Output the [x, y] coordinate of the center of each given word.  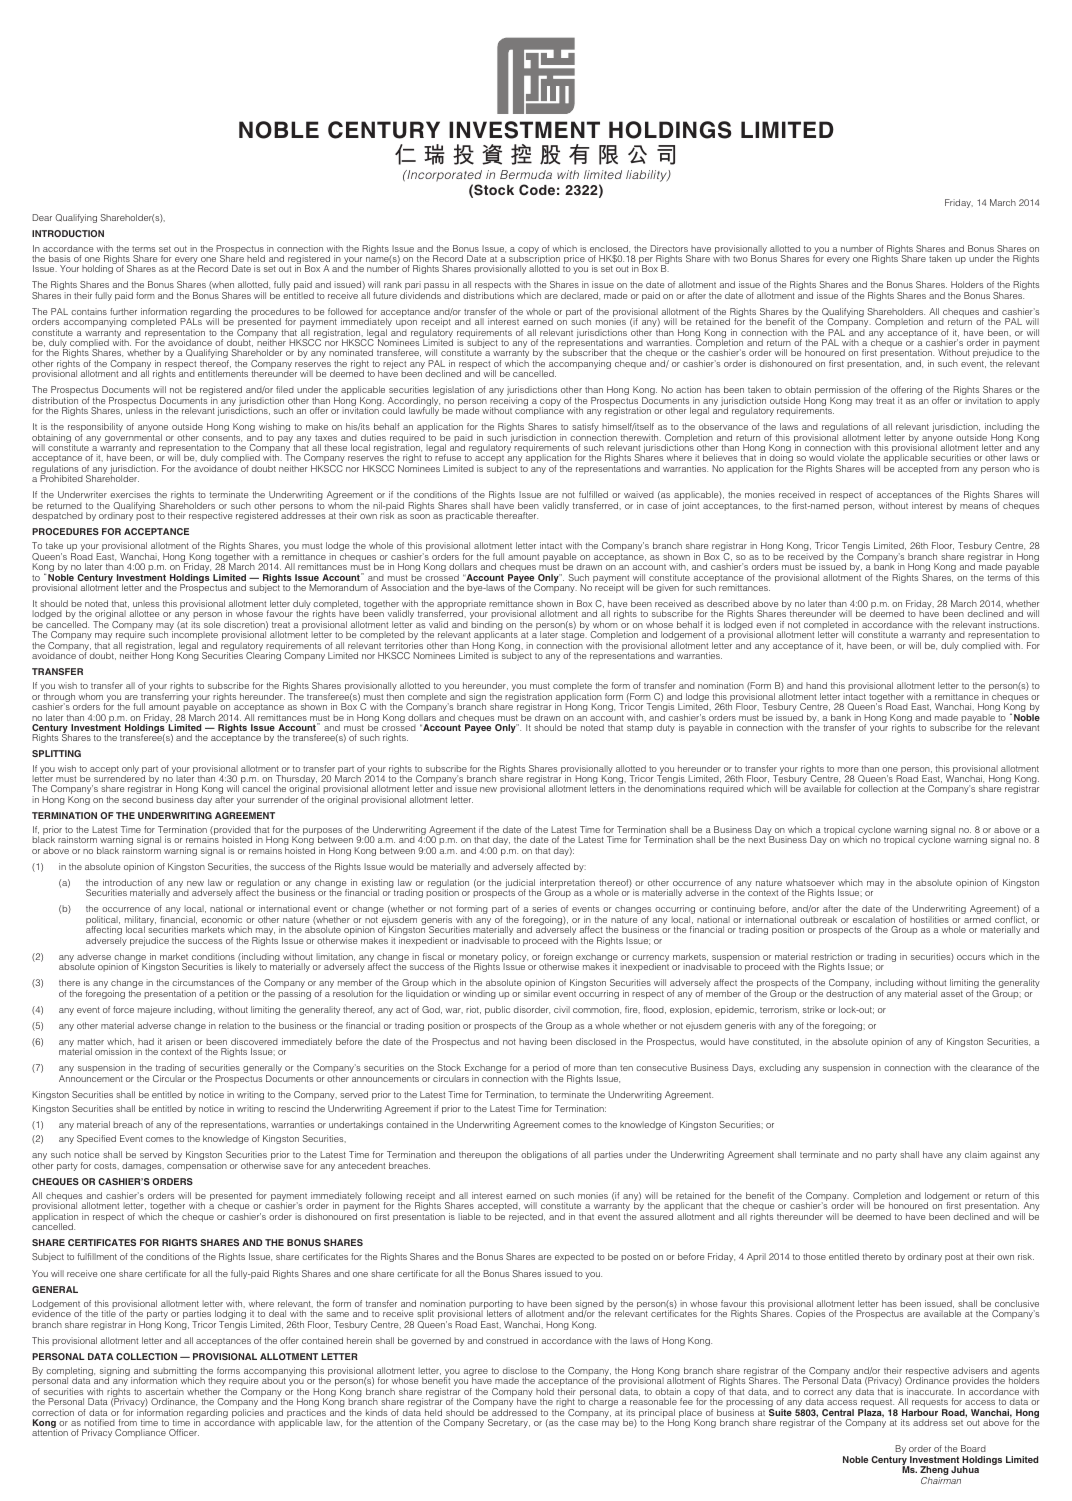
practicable [469, 516]
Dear [42, 217]
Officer [184, 1432]
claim [976, 1154]
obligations [544, 1155]
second [137, 799]
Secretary [509, 1423]
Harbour [920, 1412]
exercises [130, 494]
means [974, 506]
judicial [520, 885]
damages [143, 1166]
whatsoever [810, 882]
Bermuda [526, 174]
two [740, 259]
